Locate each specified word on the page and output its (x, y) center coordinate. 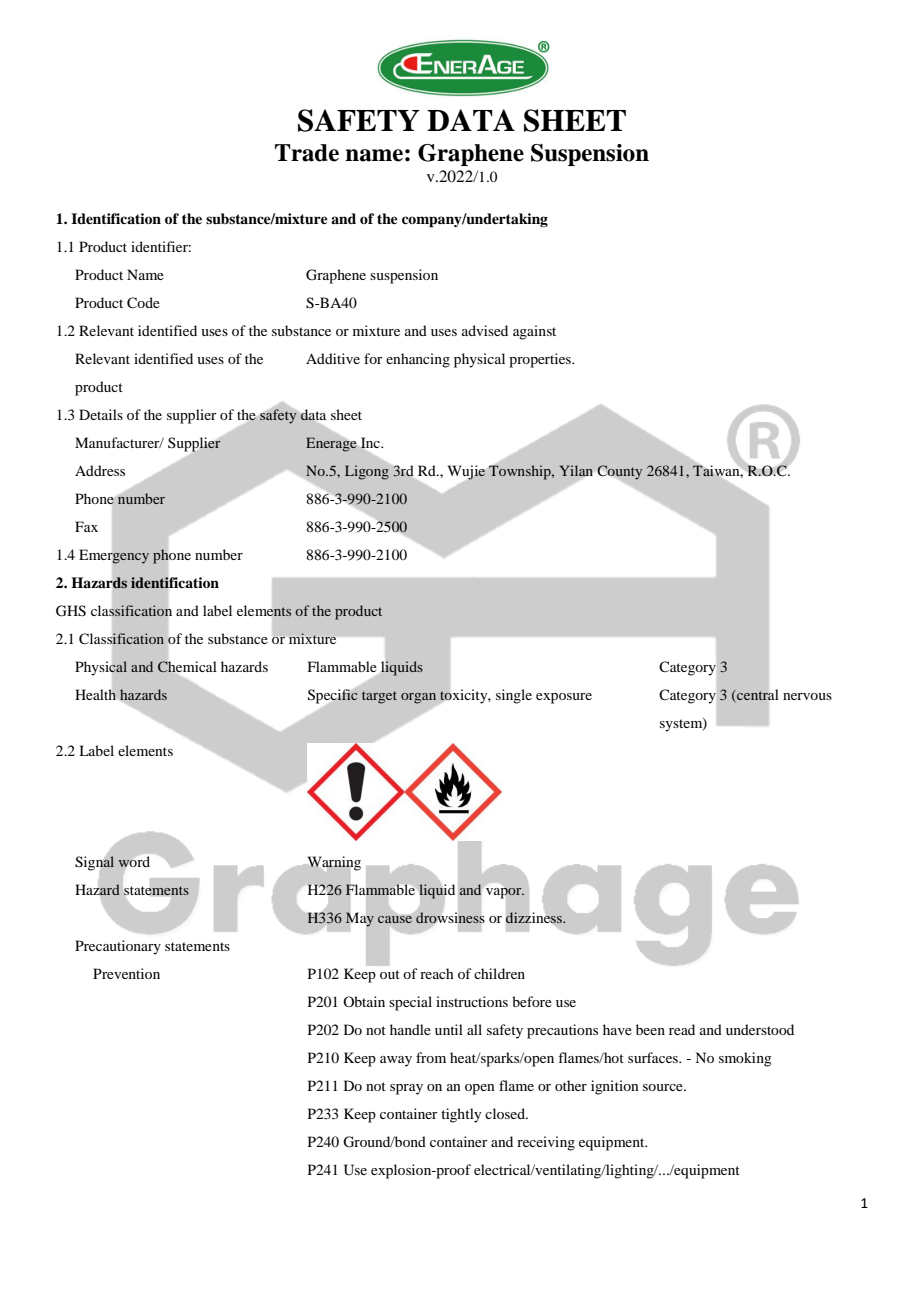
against (534, 332)
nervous (807, 696)
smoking (745, 1059)
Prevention (126, 973)
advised (485, 330)
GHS (71, 611)
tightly (461, 1115)
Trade (307, 153)
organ (418, 698)
